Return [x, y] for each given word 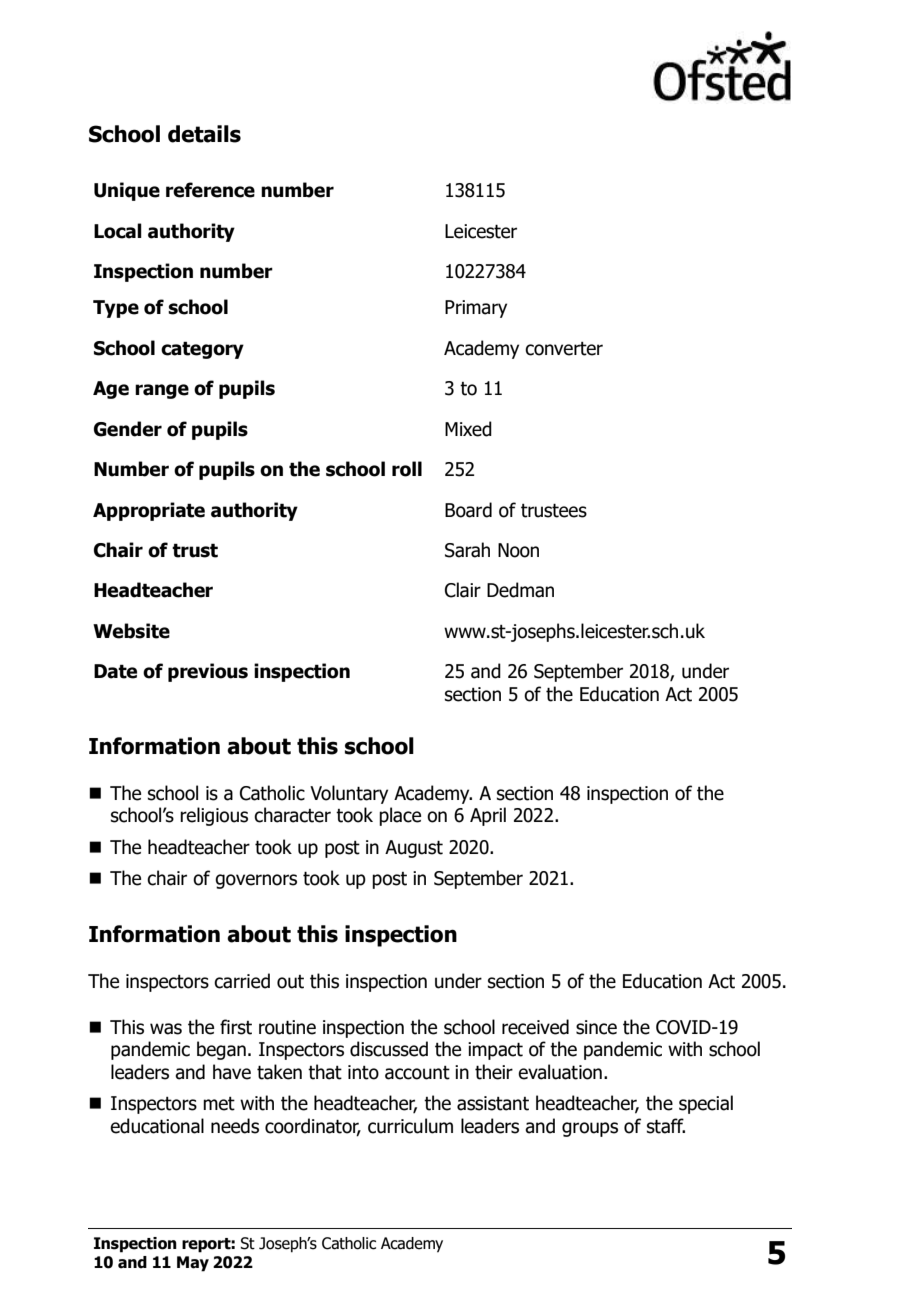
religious [214, 816]
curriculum [410, 1126]
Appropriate [149, 511]
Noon [518, 550]
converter [564, 349]
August [414, 849]
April [488, 816]
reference [210, 190]
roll [407, 469]
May [193, 1264]
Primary [476, 309]
